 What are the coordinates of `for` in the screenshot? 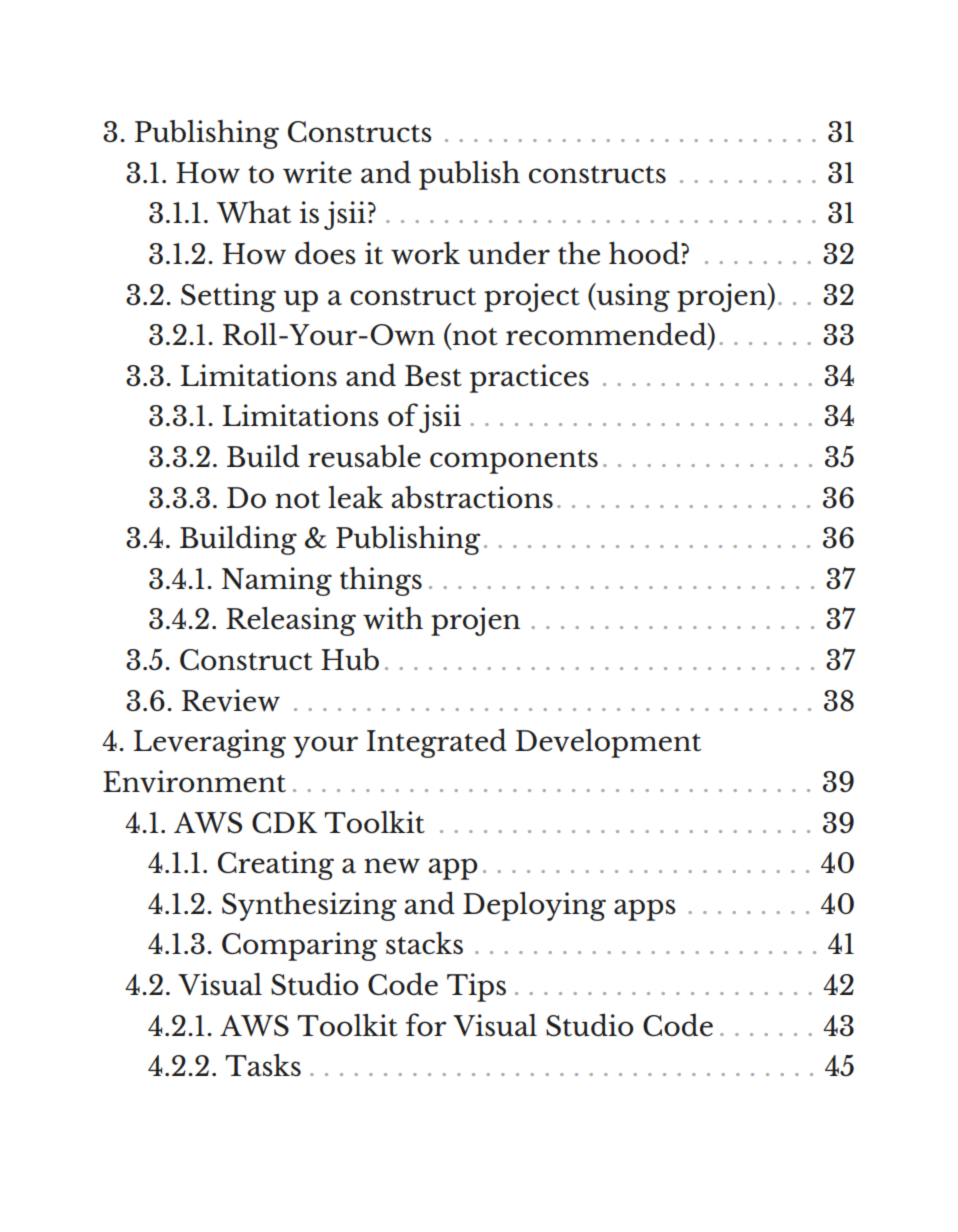 It's located at (426, 1024).
